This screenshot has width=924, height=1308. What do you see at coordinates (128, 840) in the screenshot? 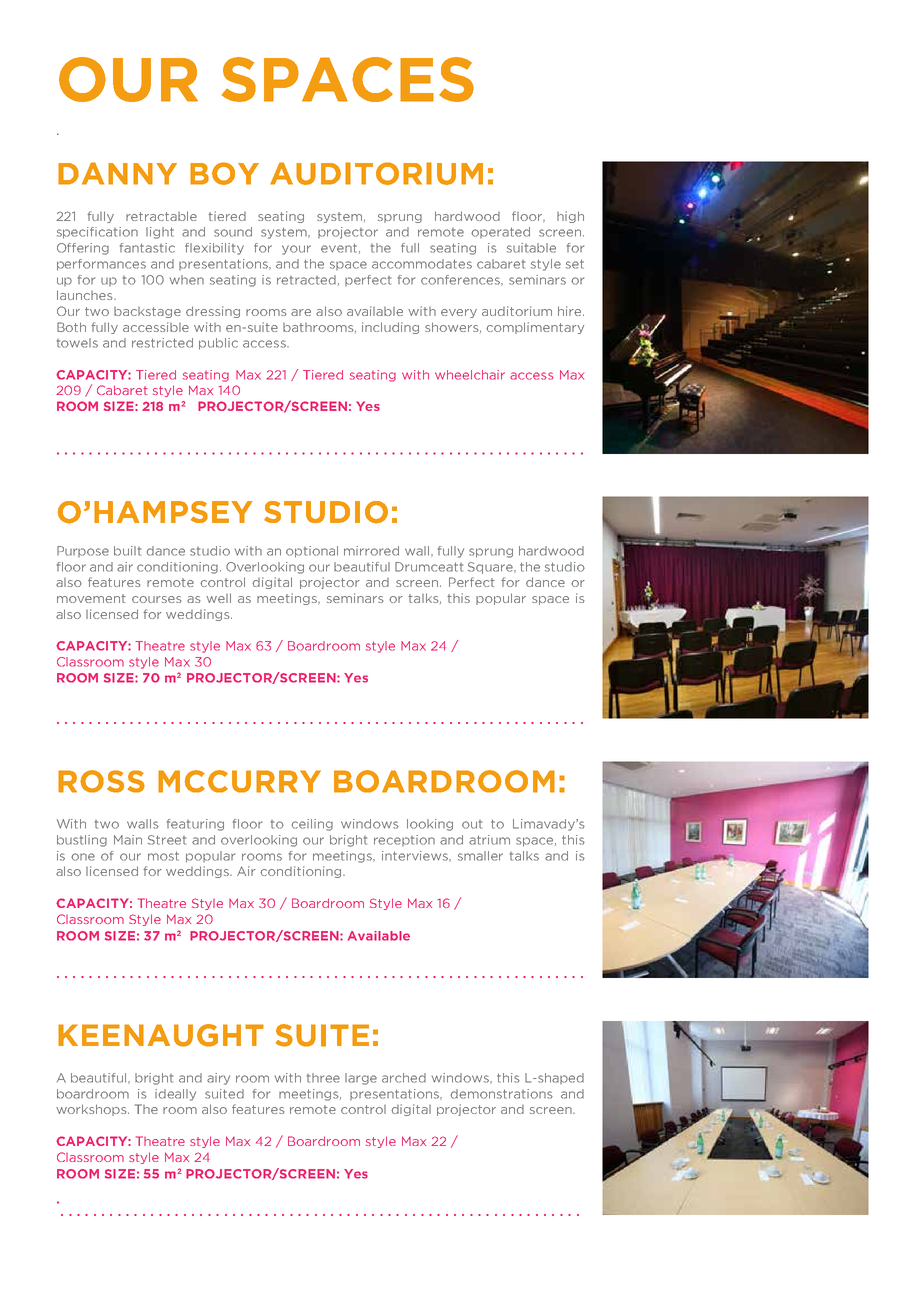
I see `Main` at bounding box center [128, 840].
